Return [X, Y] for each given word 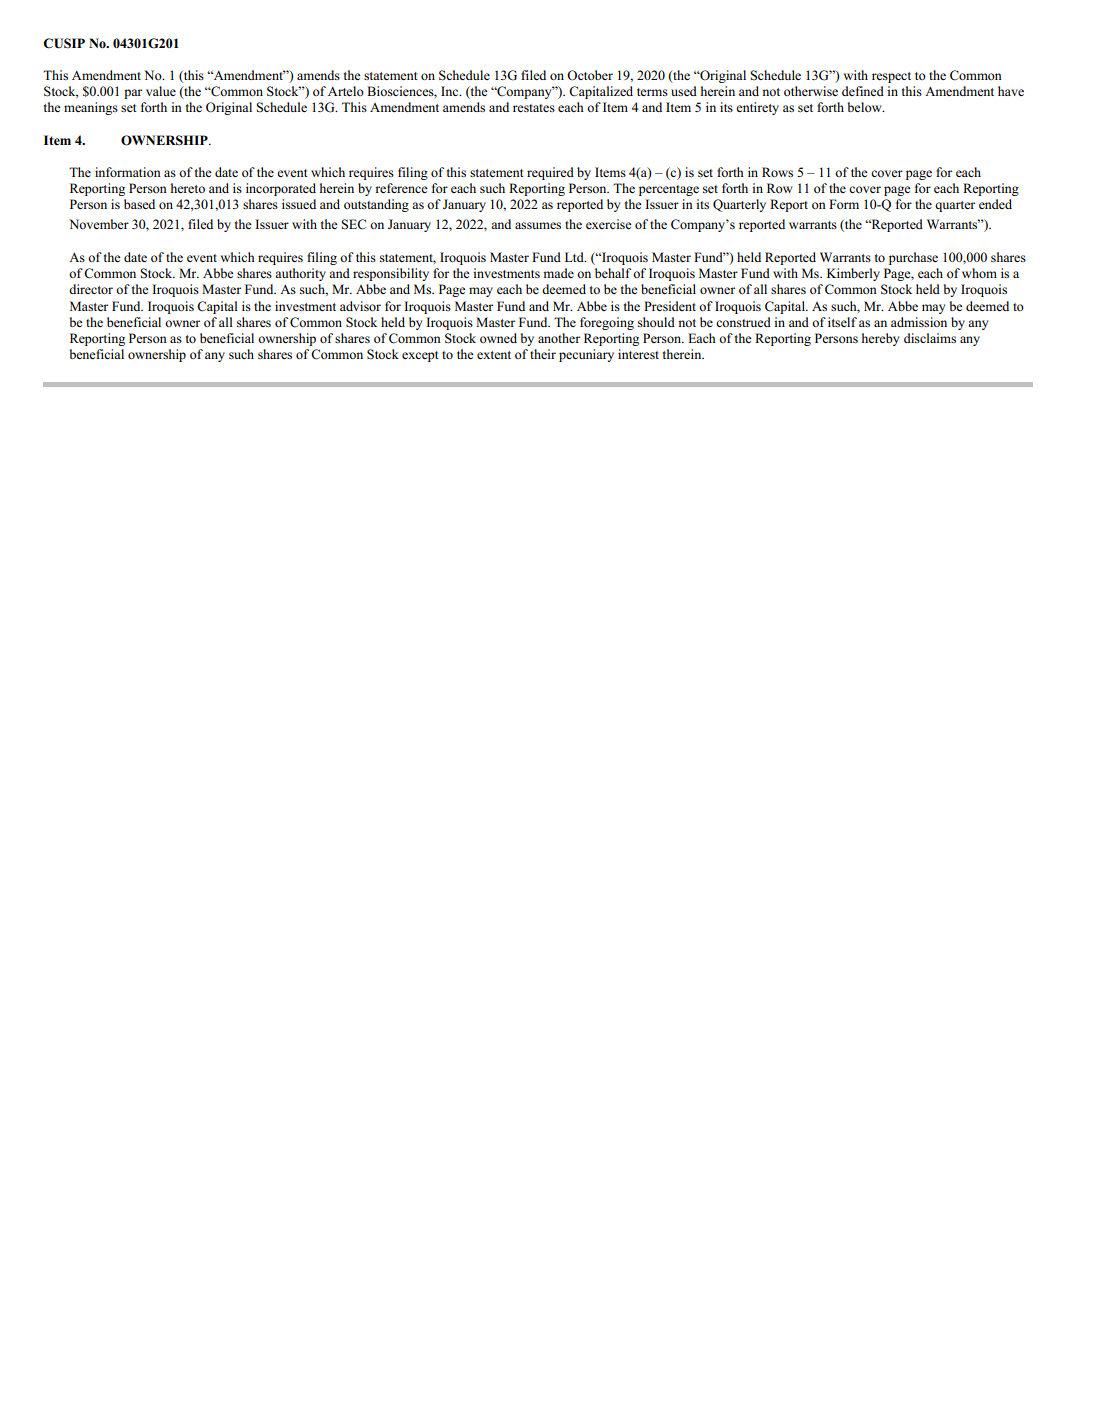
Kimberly [853, 274]
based [139, 204]
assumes [538, 225]
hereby [880, 339]
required [550, 173]
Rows [777, 172]
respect [891, 77]
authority [300, 274]
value [161, 91]
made [558, 273]
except [420, 356]
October [590, 75]
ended [995, 204]
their [543, 354]
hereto [188, 188]
